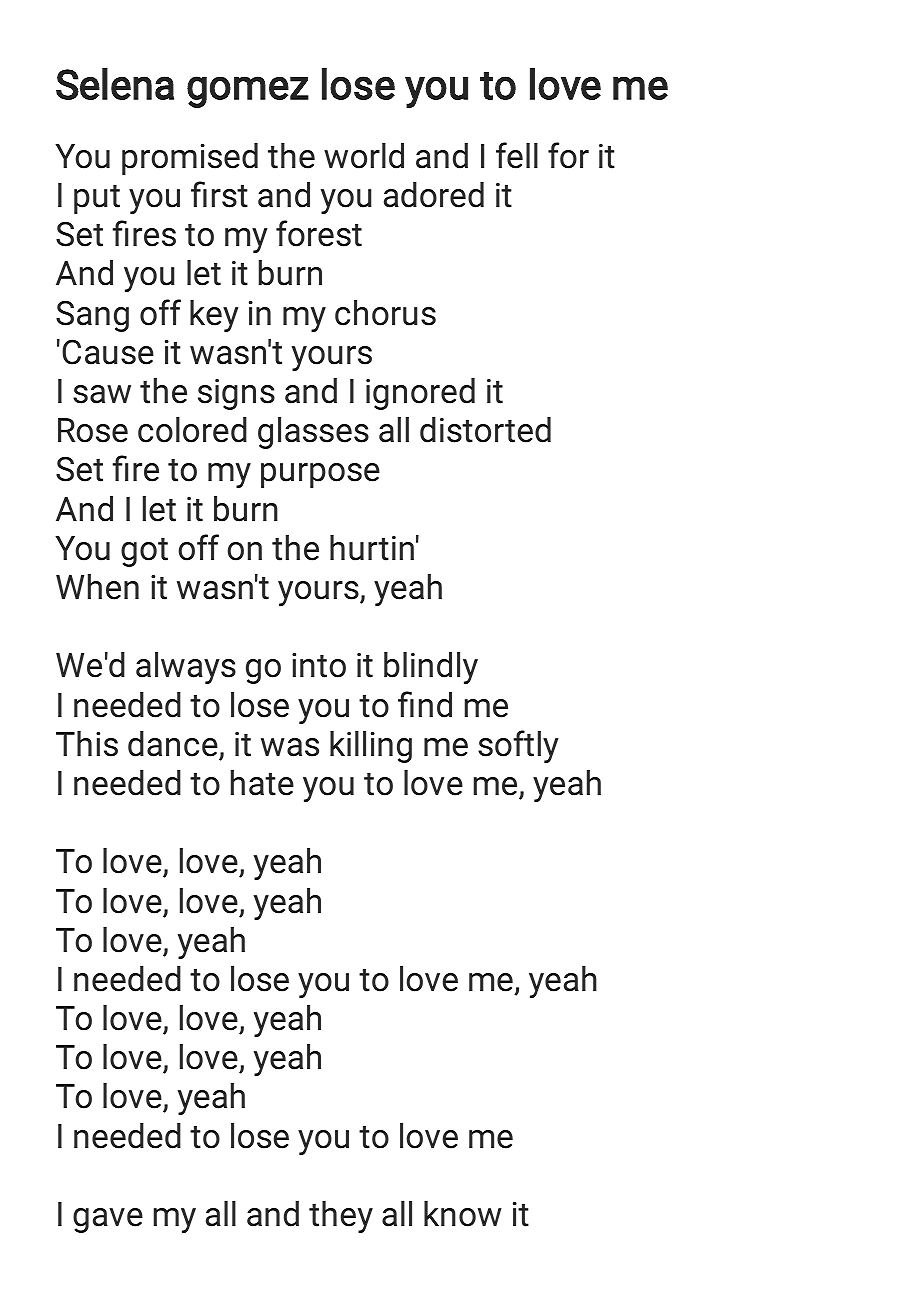  I want to click on dance, so click(174, 745).
